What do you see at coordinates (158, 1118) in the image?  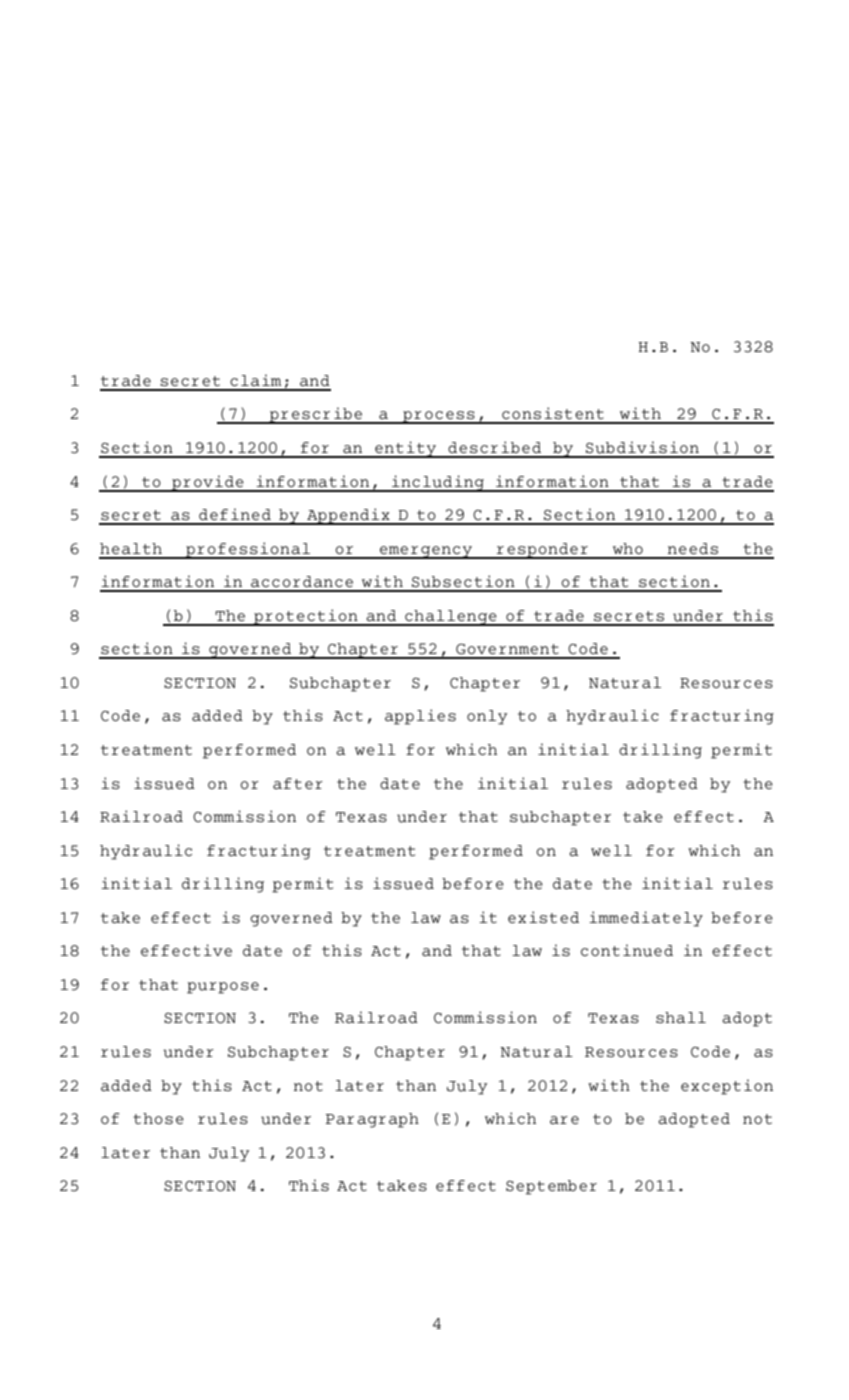 I see `those` at bounding box center [158, 1118].
